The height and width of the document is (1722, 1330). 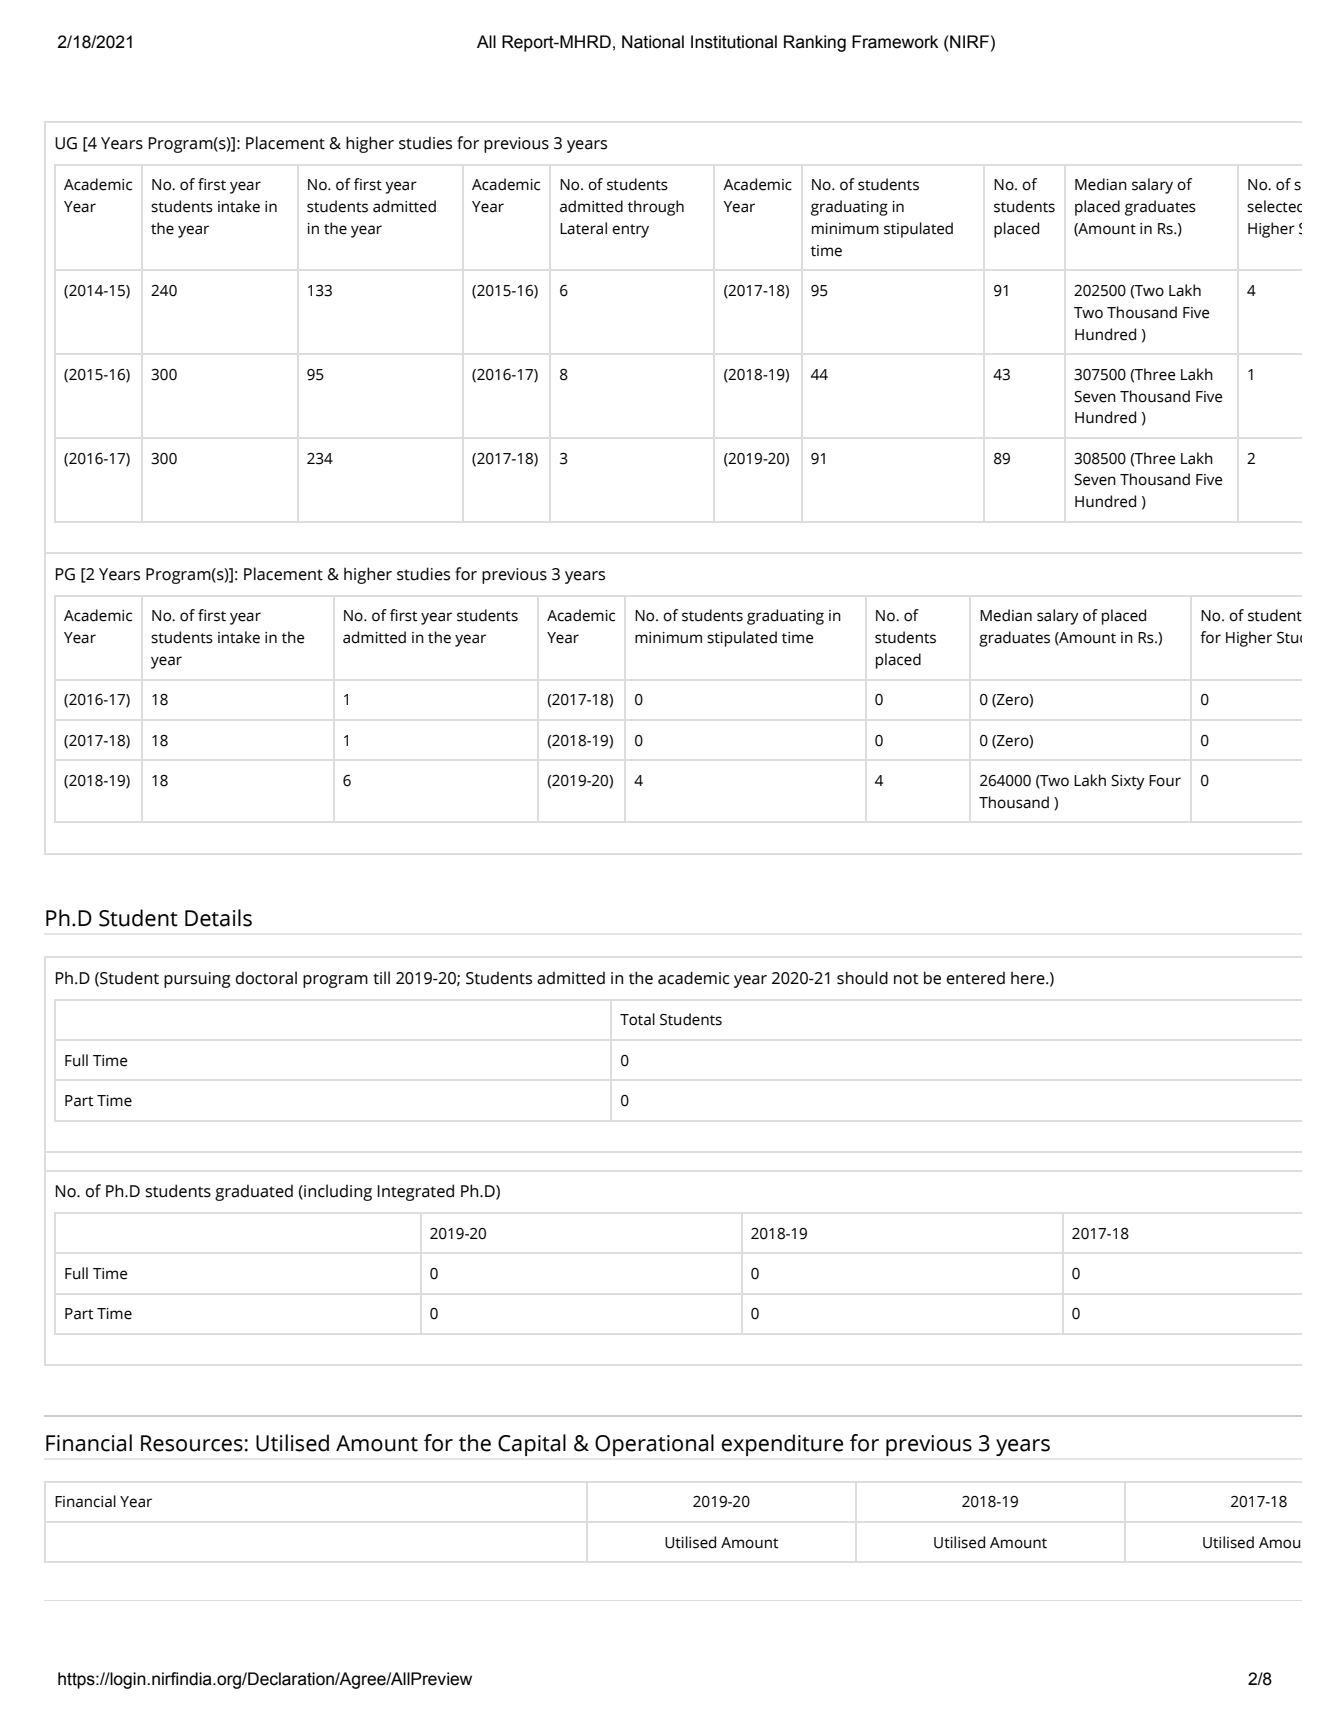 I want to click on expenditure, so click(x=782, y=1445).
